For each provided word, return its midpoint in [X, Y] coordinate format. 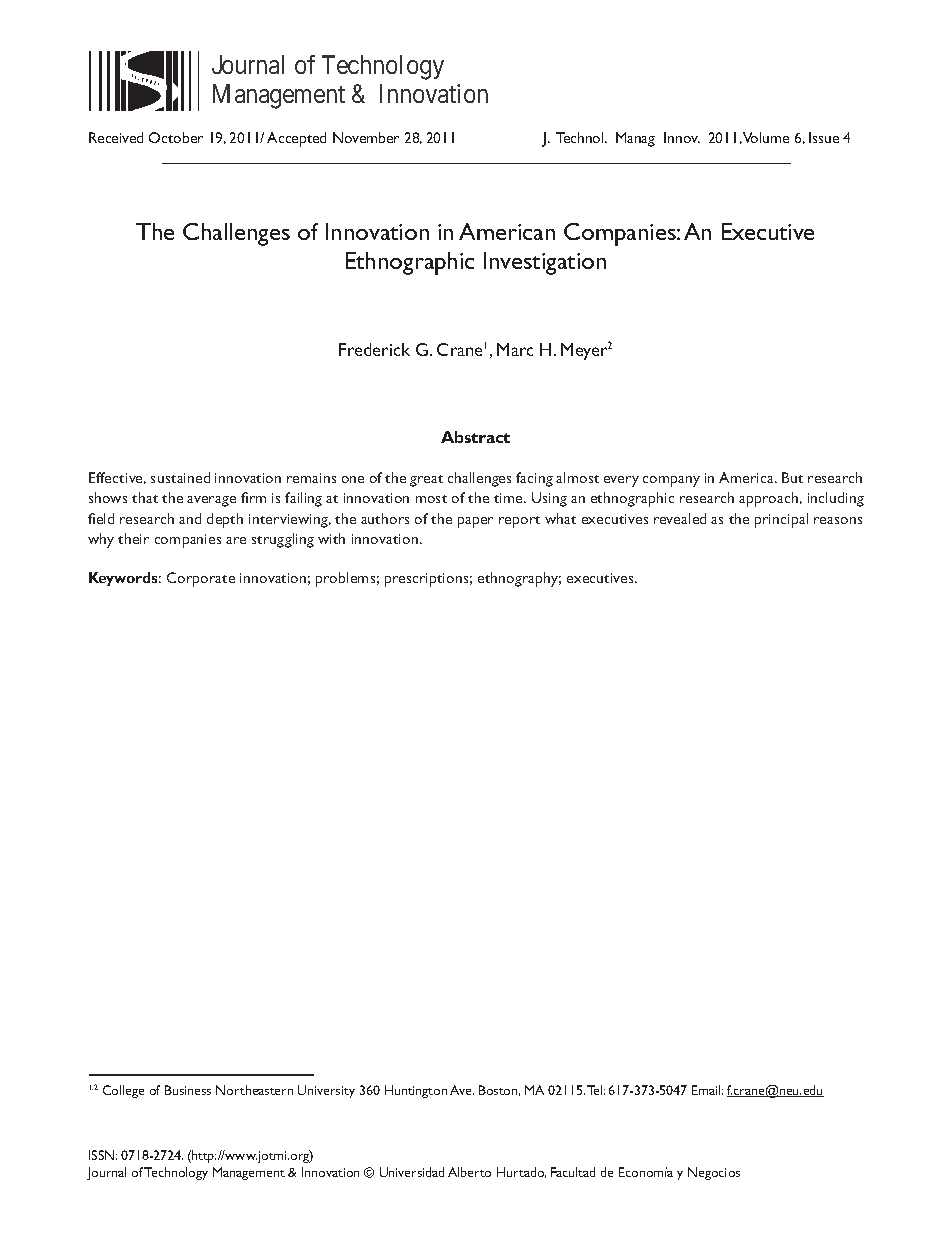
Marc [515, 349]
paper [475, 522]
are [236, 540]
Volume [766, 137]
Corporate [201, 579]
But [792, 477]
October [176, 137]
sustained [180, 477]
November [366, 137]
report [519, 522]
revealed [680, 518]
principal [781, 520]
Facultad [573, 1172]
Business [188, 1090]
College [123, 1091]
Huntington [416, 1091]
